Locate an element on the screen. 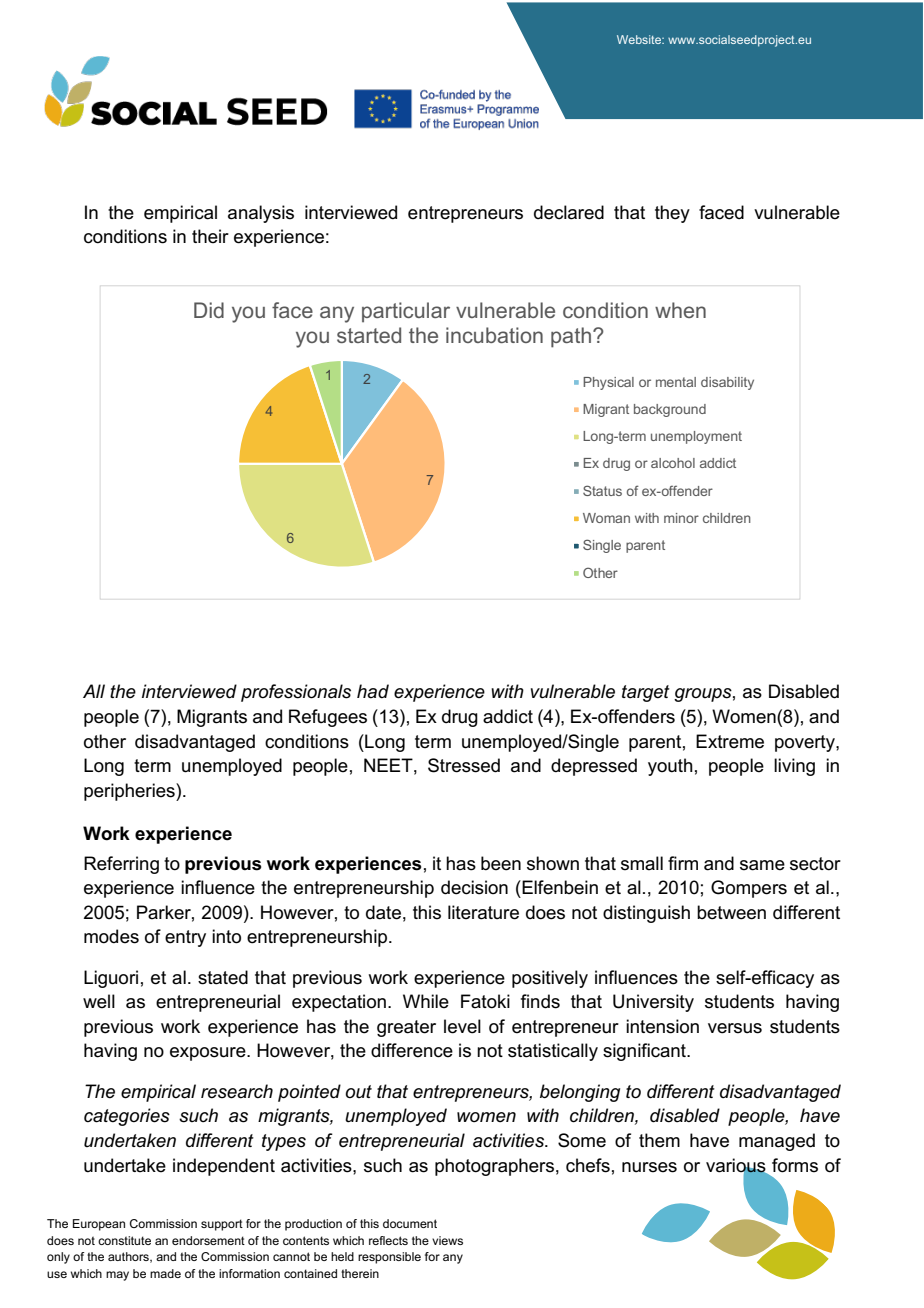 Image resolution: width=924 pixels, height=1308 pixels. Referring is located at coordinates (121, 865).
